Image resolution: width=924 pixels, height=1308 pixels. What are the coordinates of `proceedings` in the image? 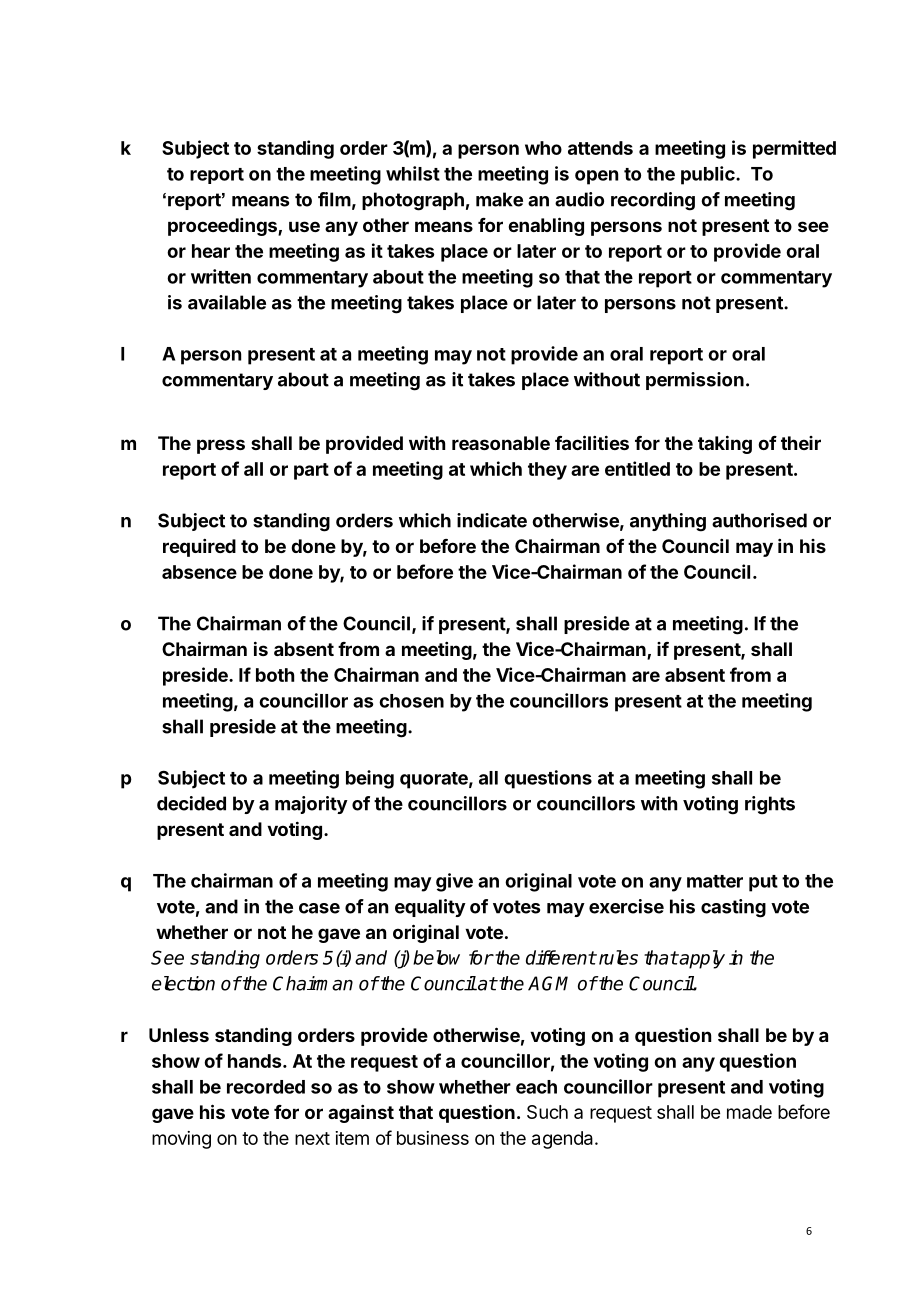 It's located at (223, 227).
